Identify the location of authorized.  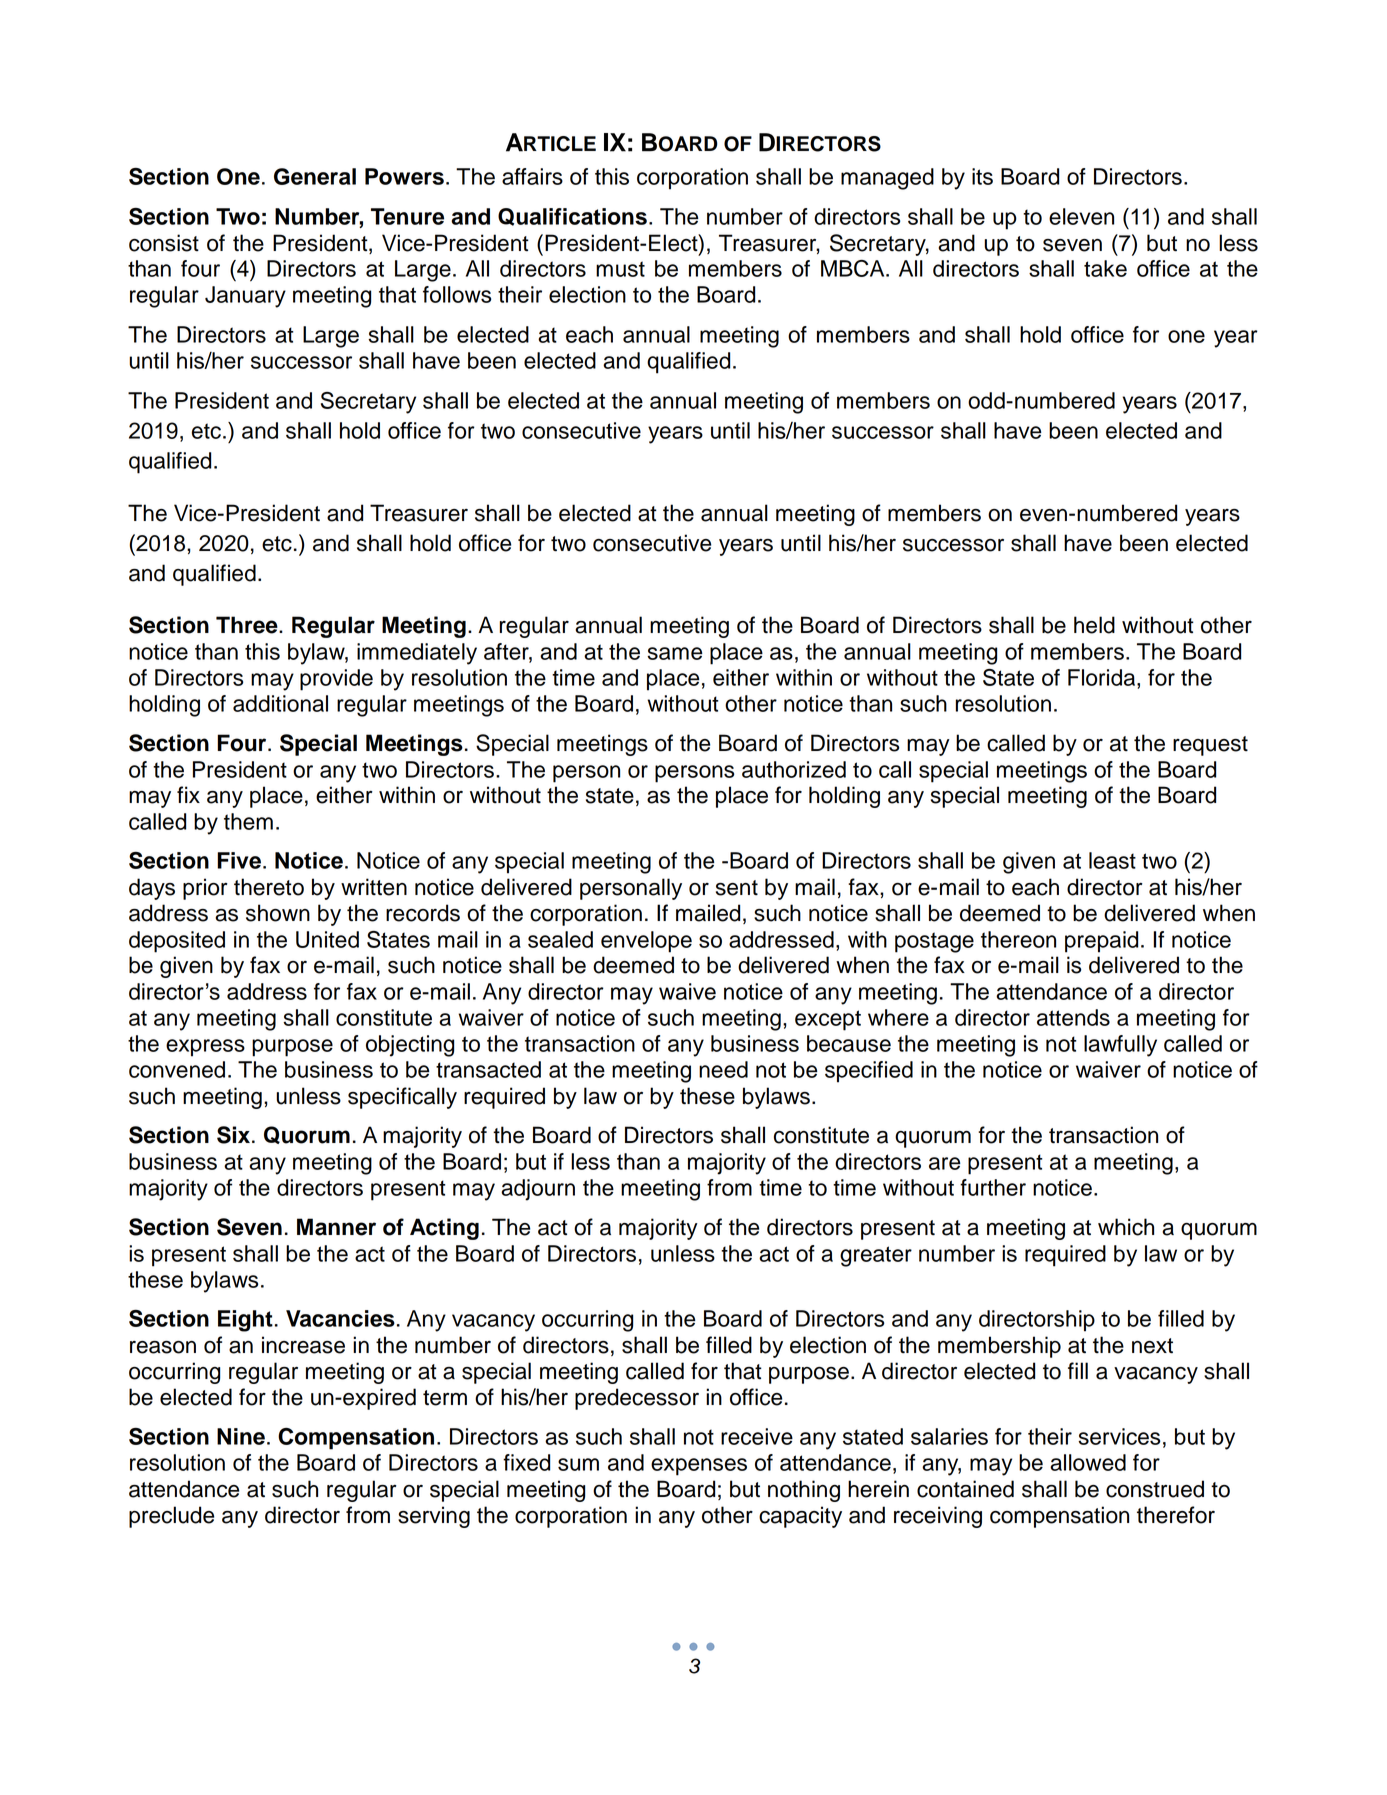
(794, 769).
